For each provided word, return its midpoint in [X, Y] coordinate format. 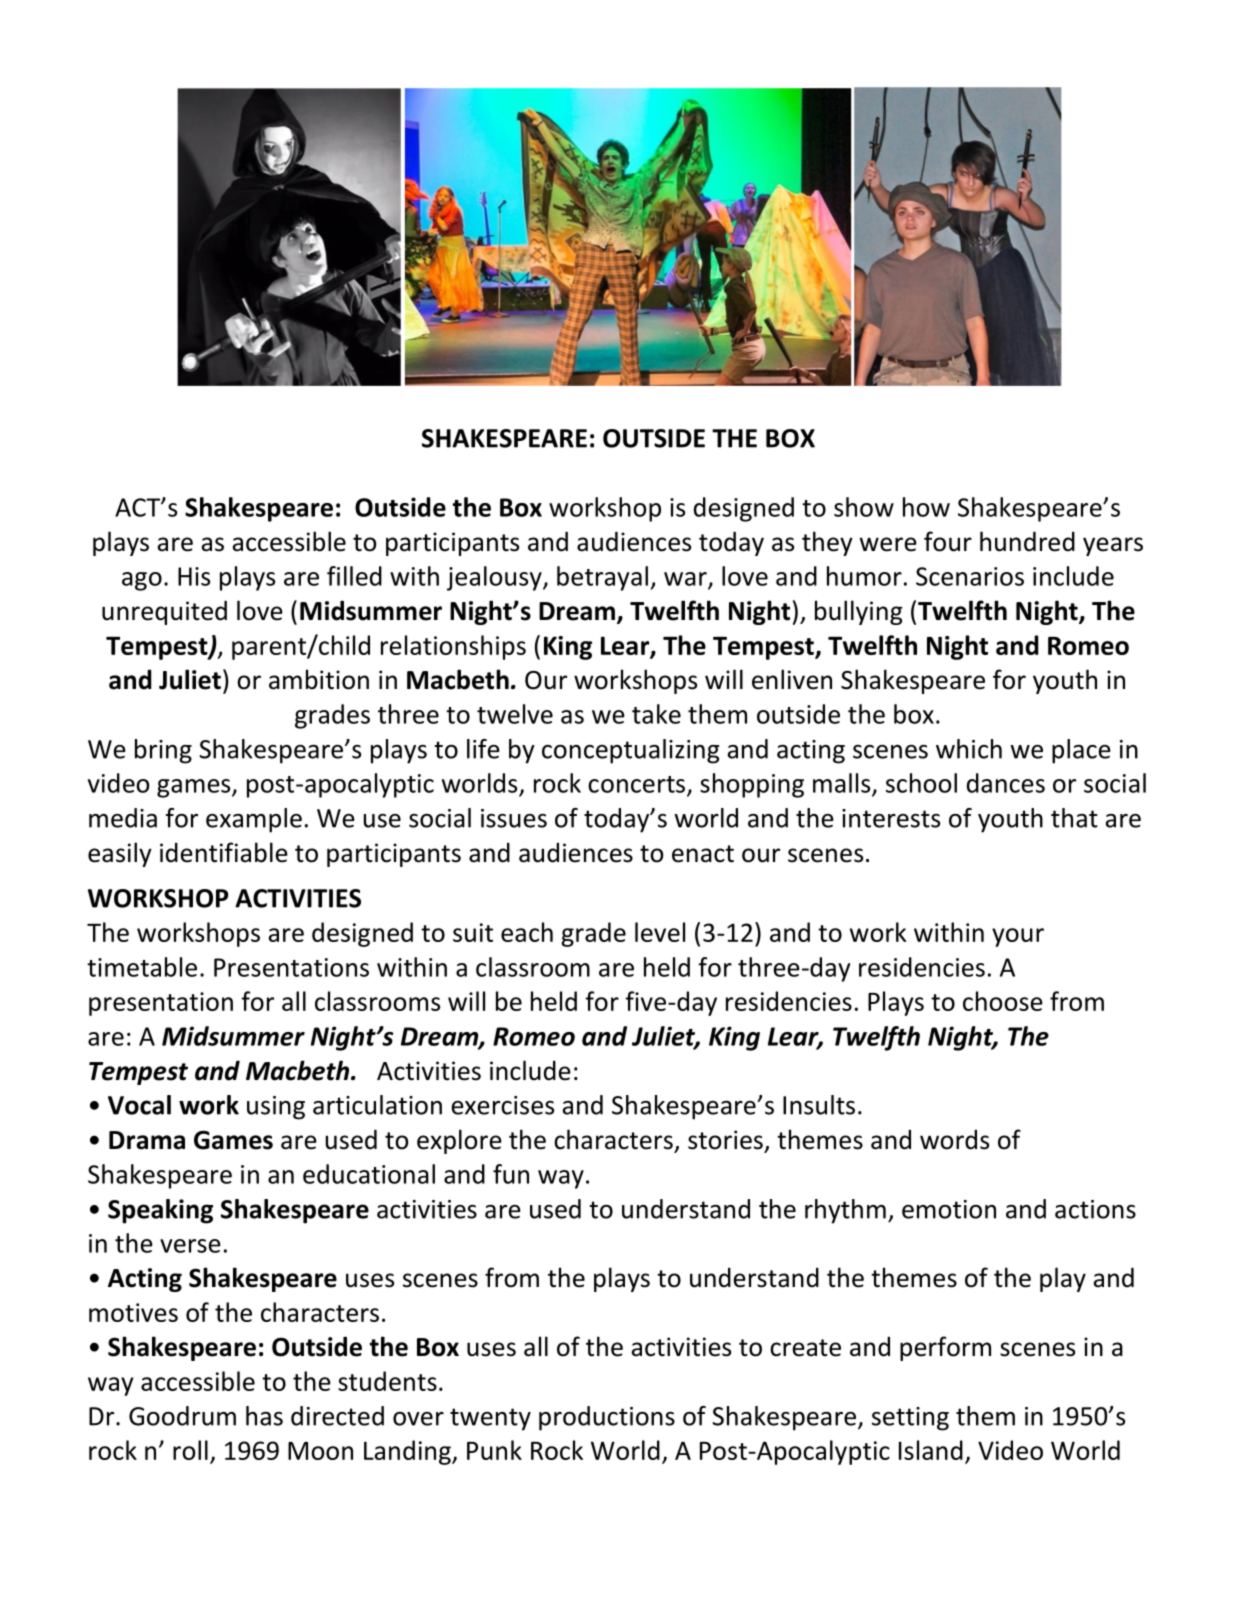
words [954, 1139]
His [194, 576]
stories [725, 1140]
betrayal [602, 578]
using [276, 1108]
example [254, 820]
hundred [1027, 541]
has [264, 1416]
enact [703, 854]
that [1074, 818]
